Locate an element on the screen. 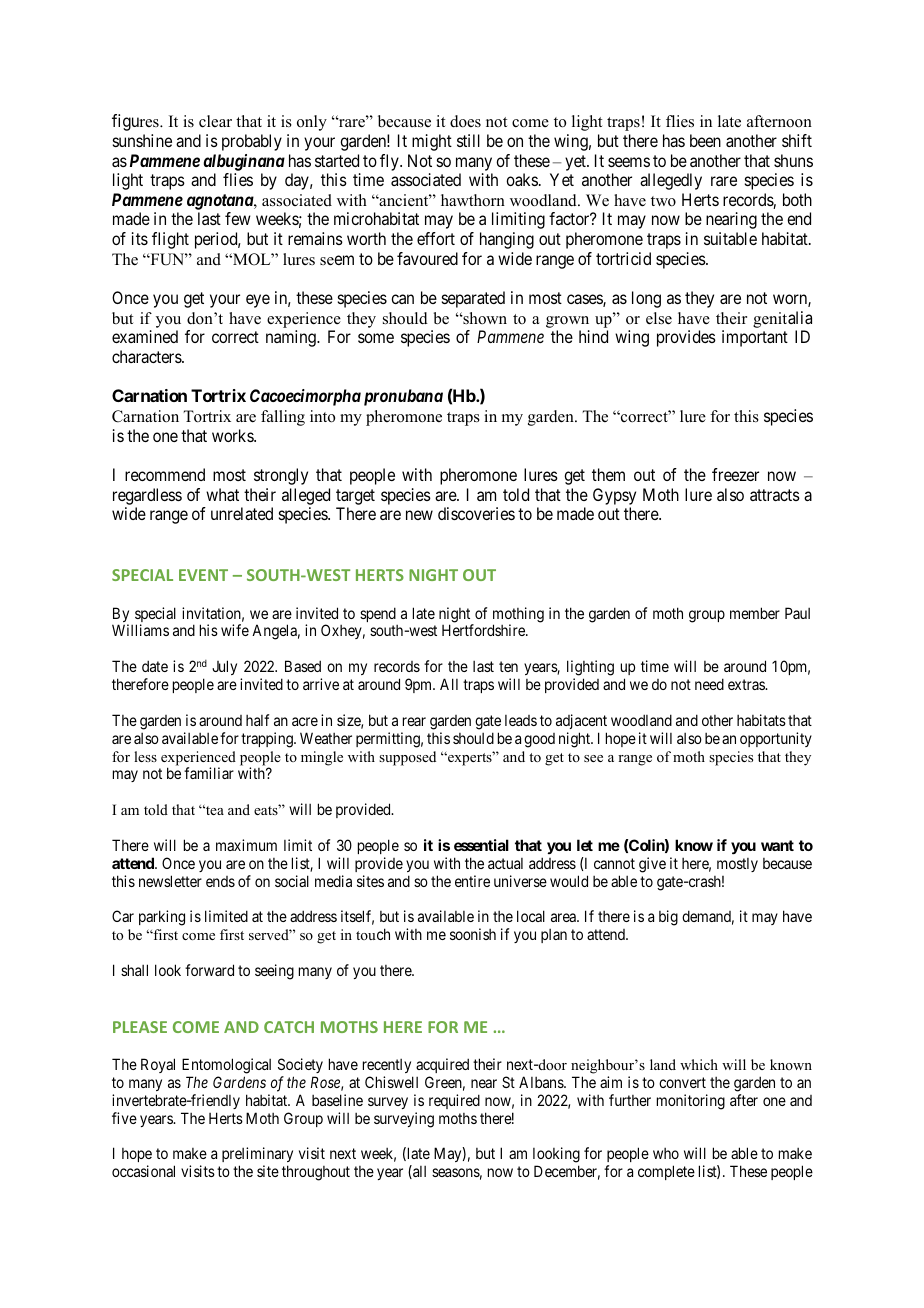 The height and width of the screenshot is (1308, 924). preliminary is located at coordinates (257, 1156).
